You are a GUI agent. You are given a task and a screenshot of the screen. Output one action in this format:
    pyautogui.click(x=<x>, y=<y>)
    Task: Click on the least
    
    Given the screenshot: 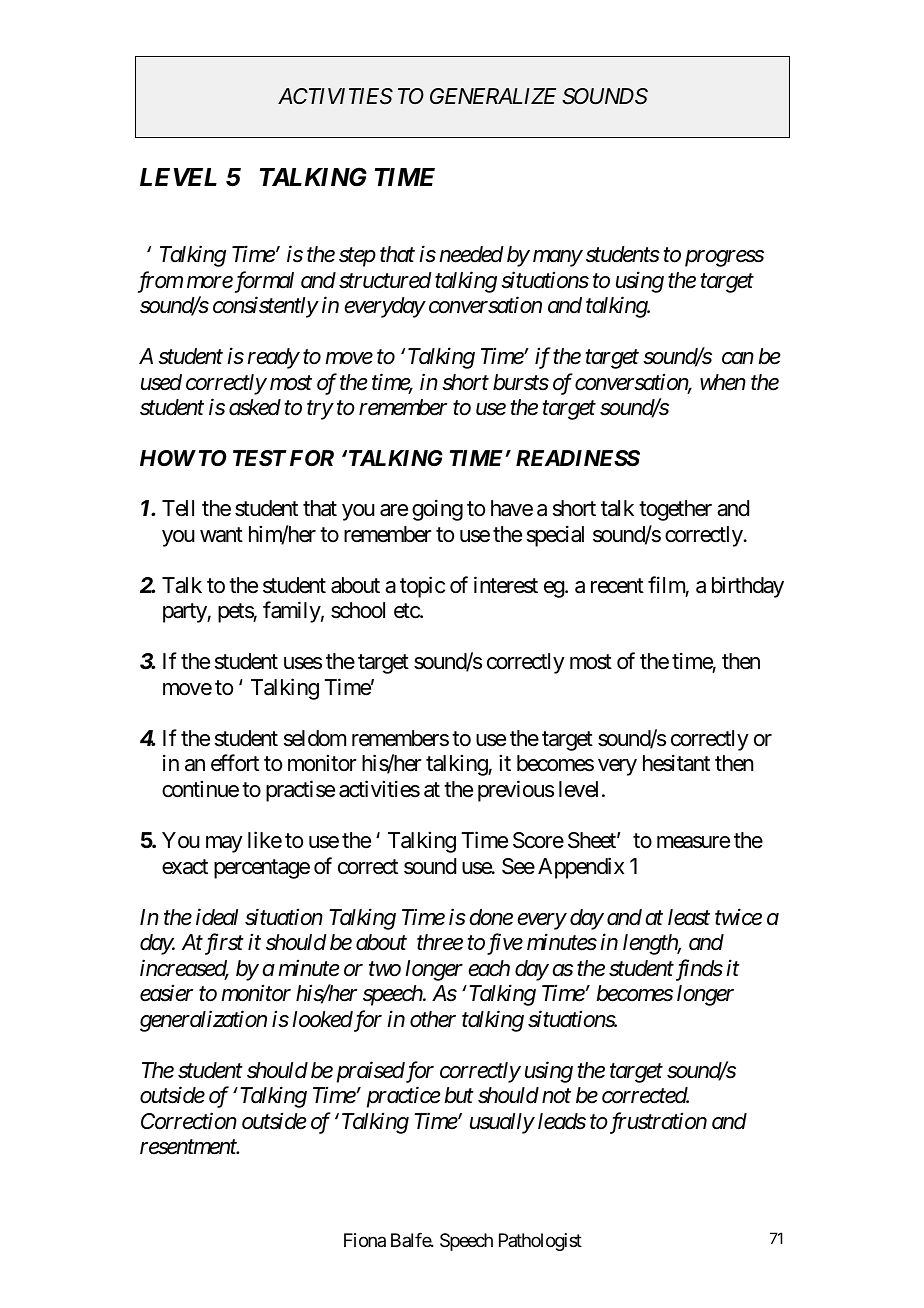 What is the action you would take?
    pyautogui.click(x=689, y=917)
